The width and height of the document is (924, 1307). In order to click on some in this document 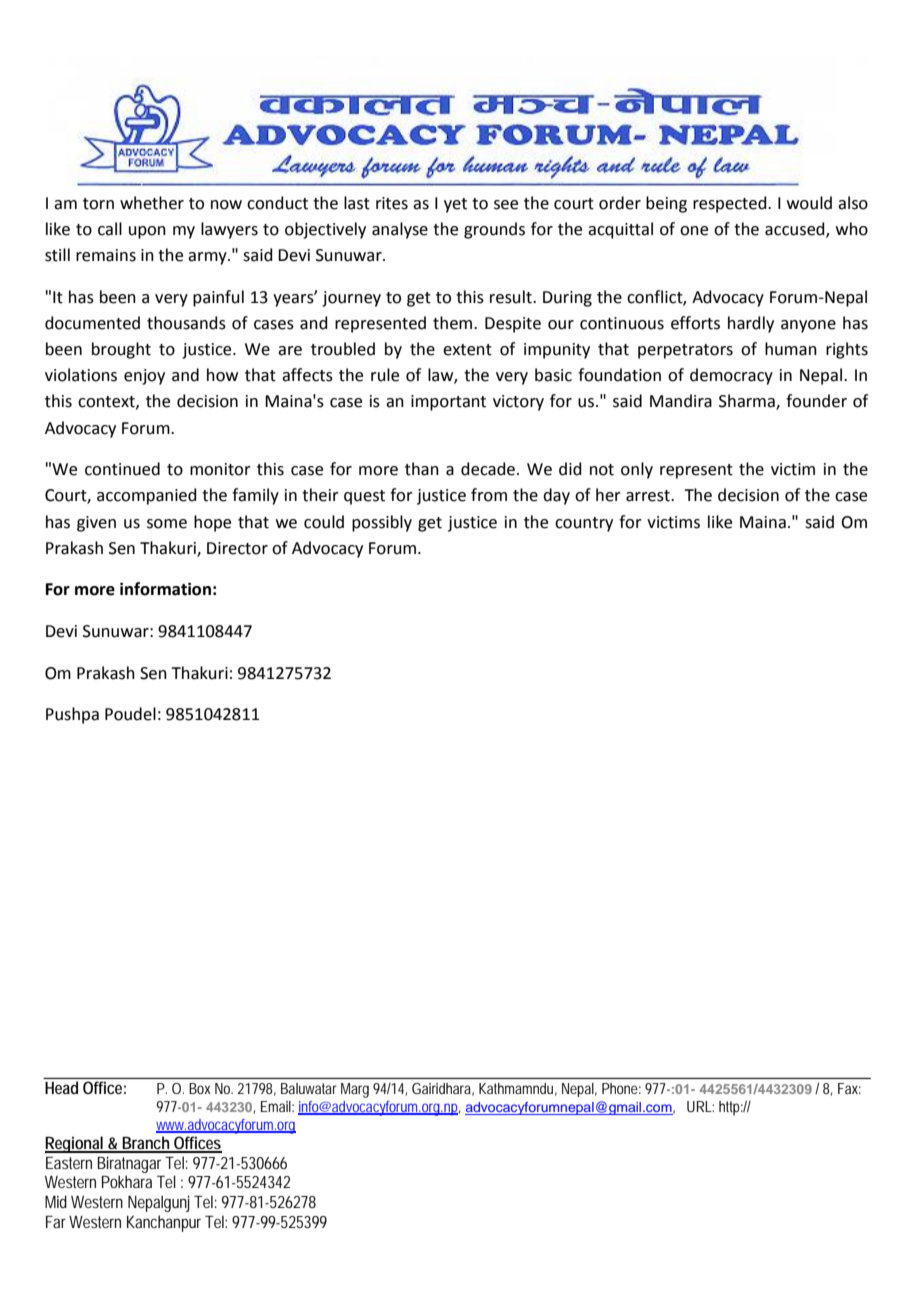, I will do `click(167, 524)`.
